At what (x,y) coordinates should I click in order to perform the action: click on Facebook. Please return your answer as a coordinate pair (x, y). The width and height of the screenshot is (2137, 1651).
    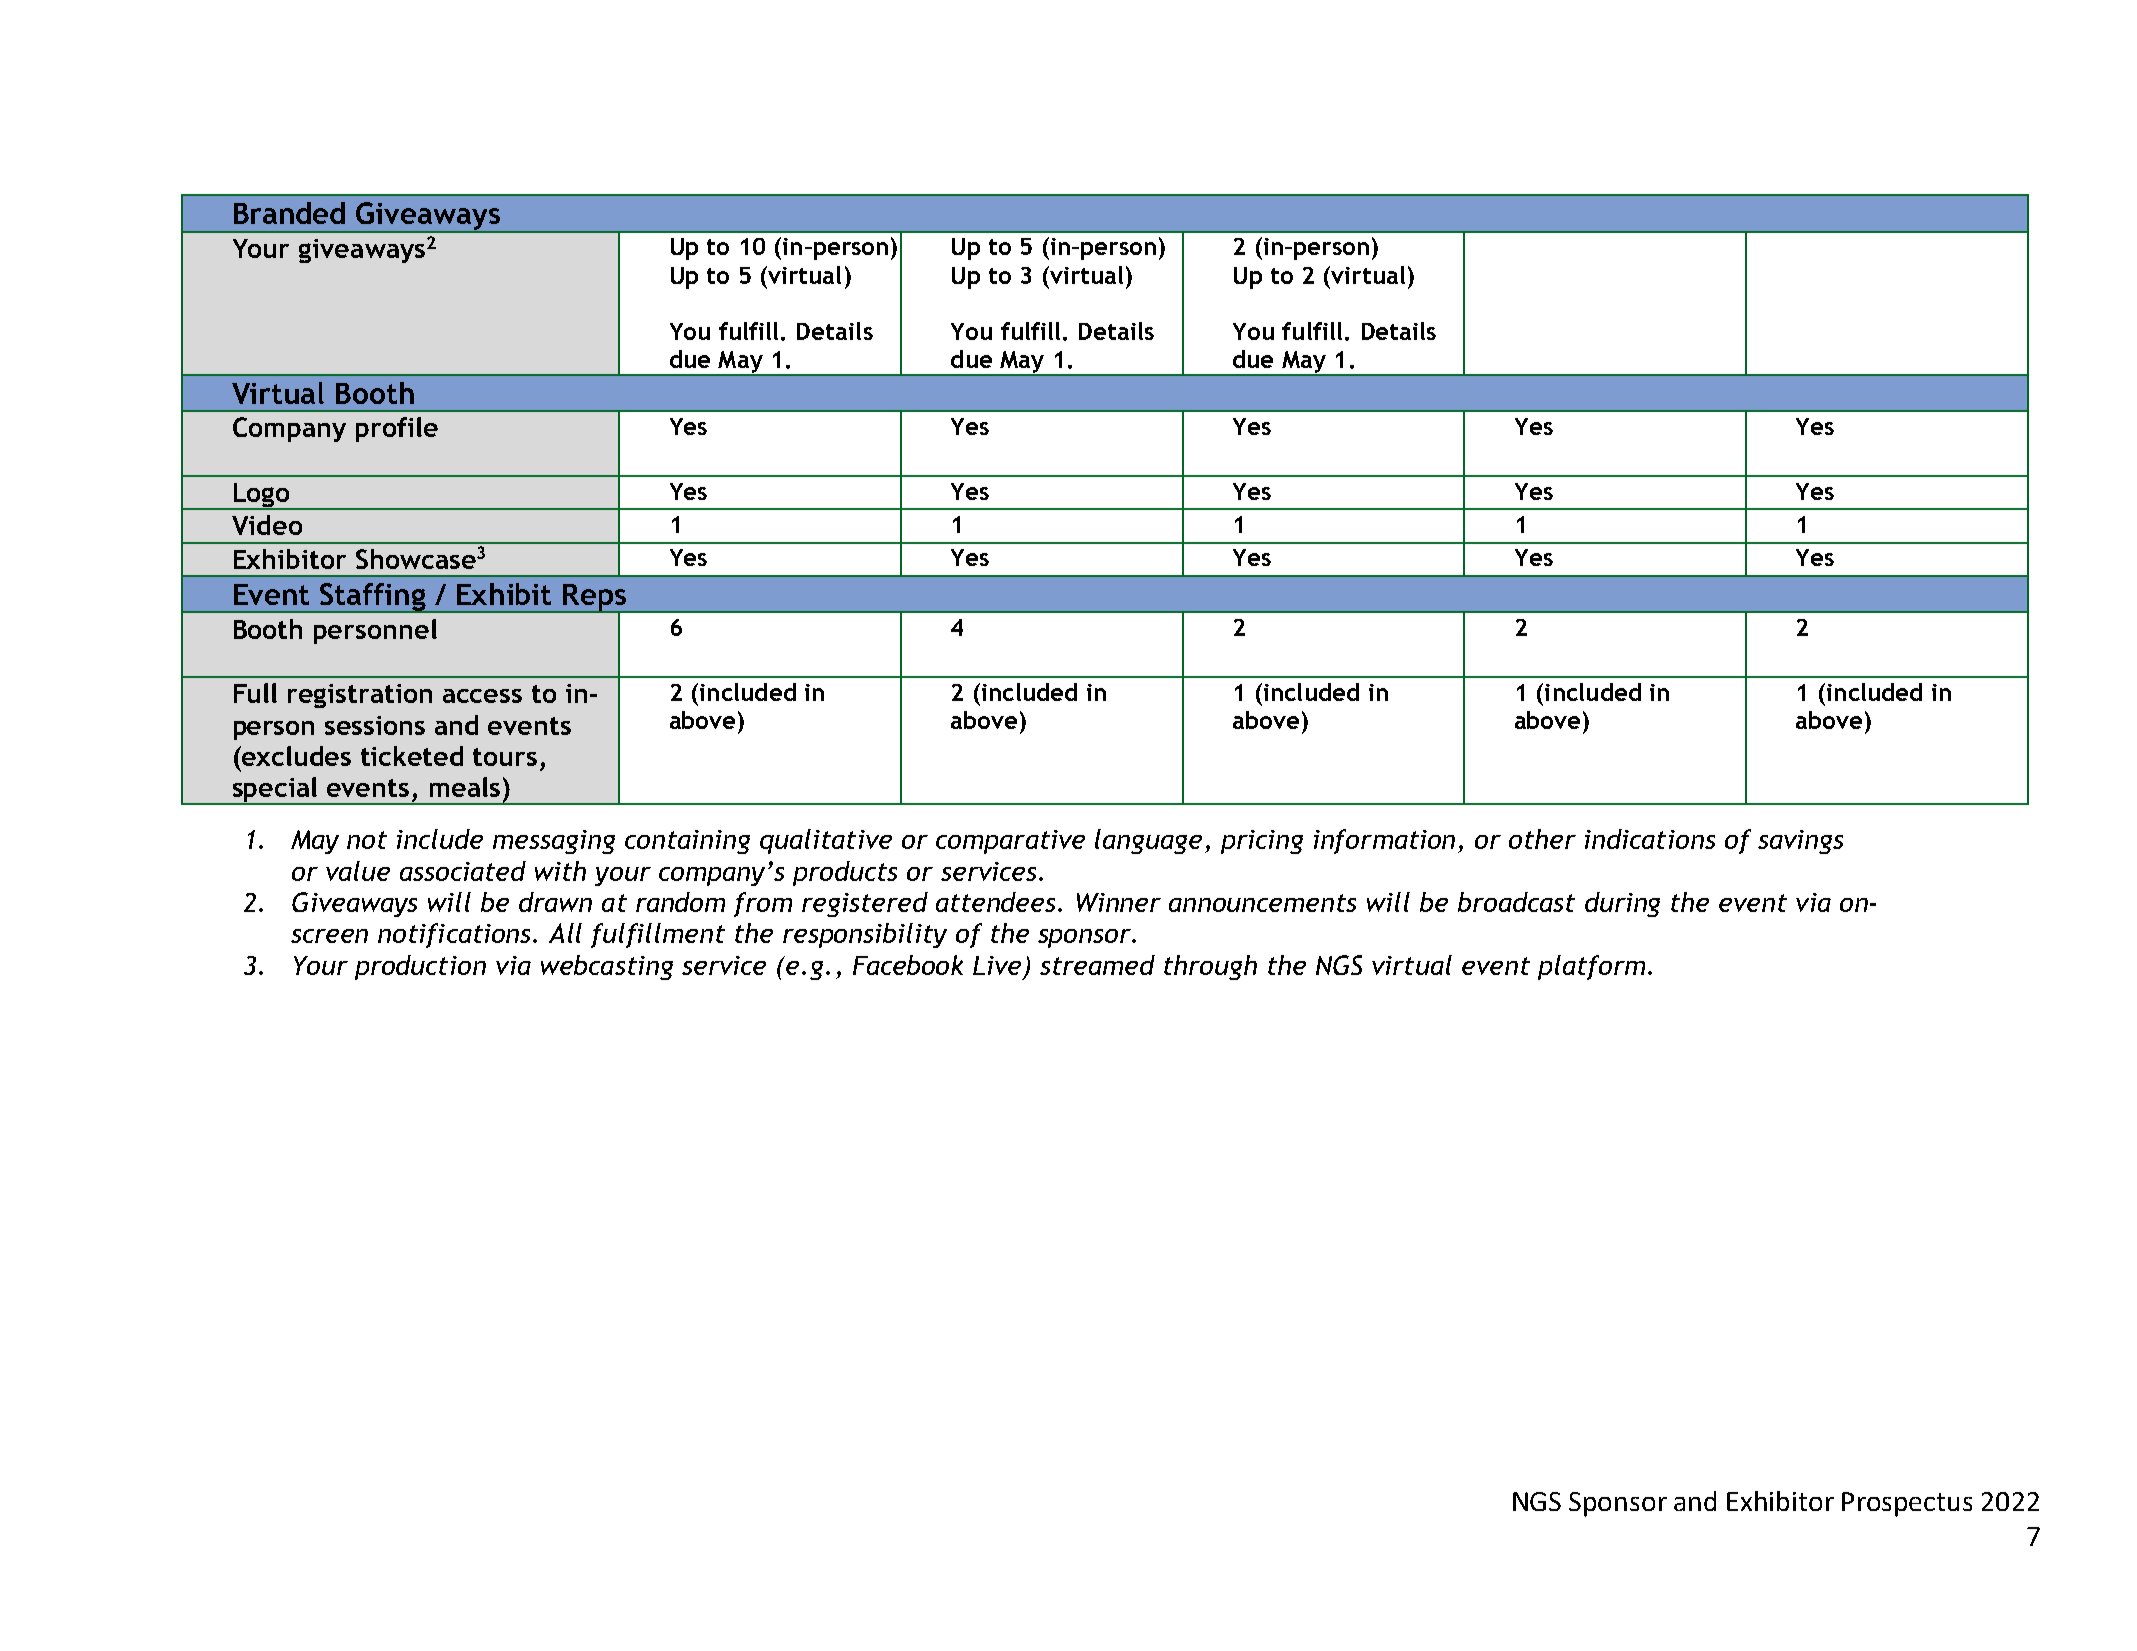
    Looking at the image, I should click on (908, 965).
